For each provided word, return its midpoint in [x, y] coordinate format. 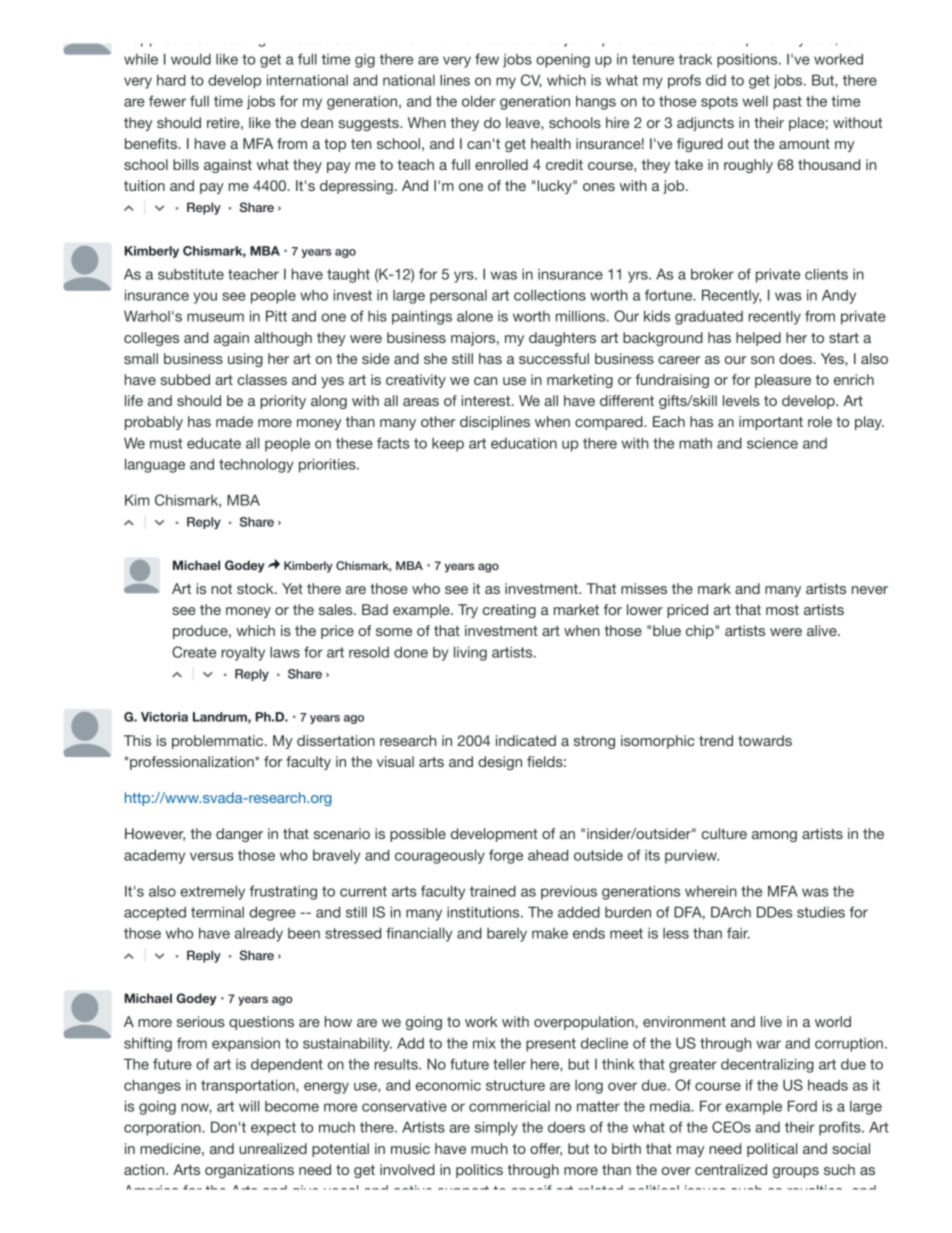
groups [796, 1172]
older [479, 101]
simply [496, 1128]
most [782, 610]
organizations [249, 1171]
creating [509, 611]
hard [171, 80]
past [787, 103]
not [221, 589]
